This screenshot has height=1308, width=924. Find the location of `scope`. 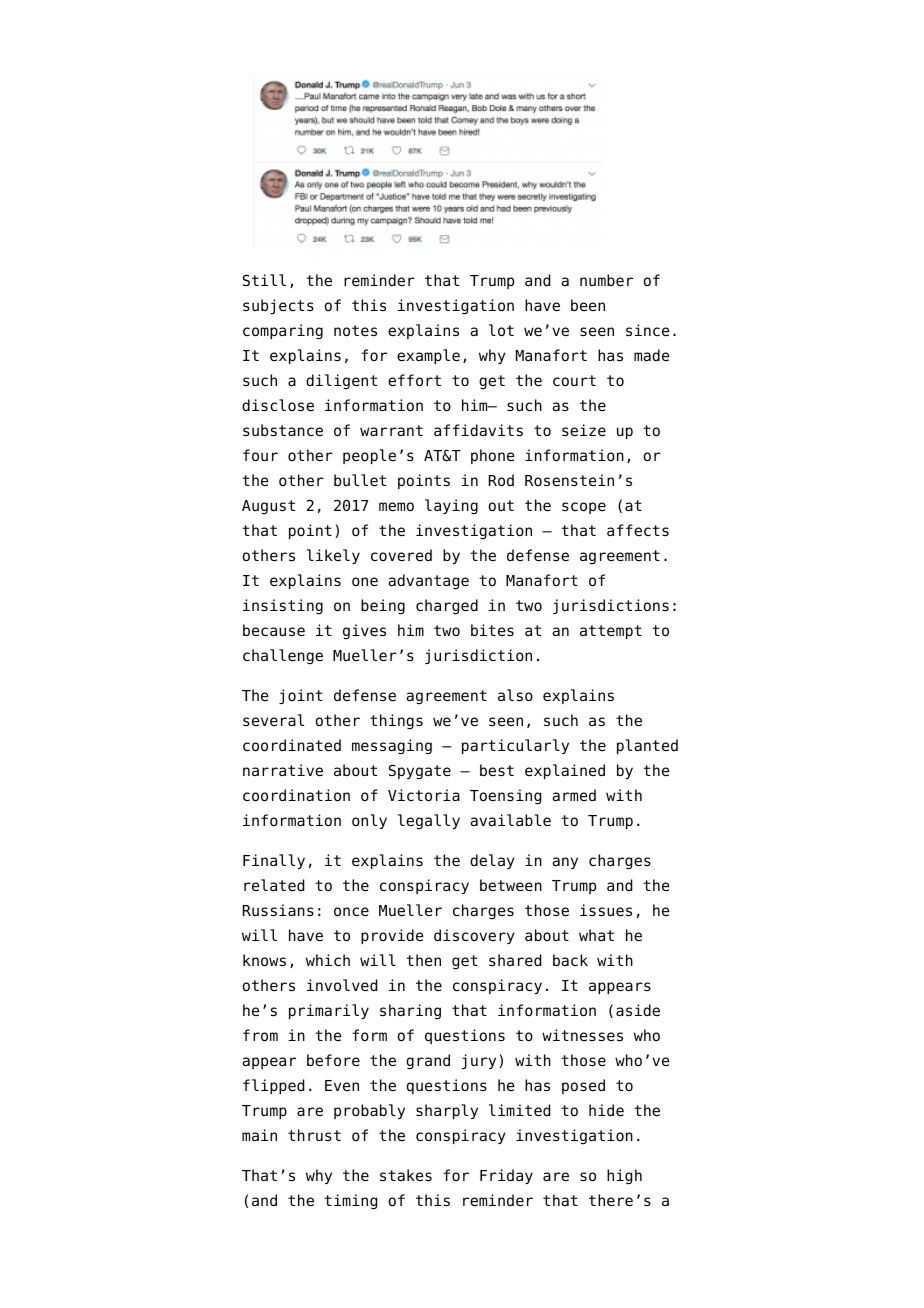

scope is located at coordinates (584, 508).
